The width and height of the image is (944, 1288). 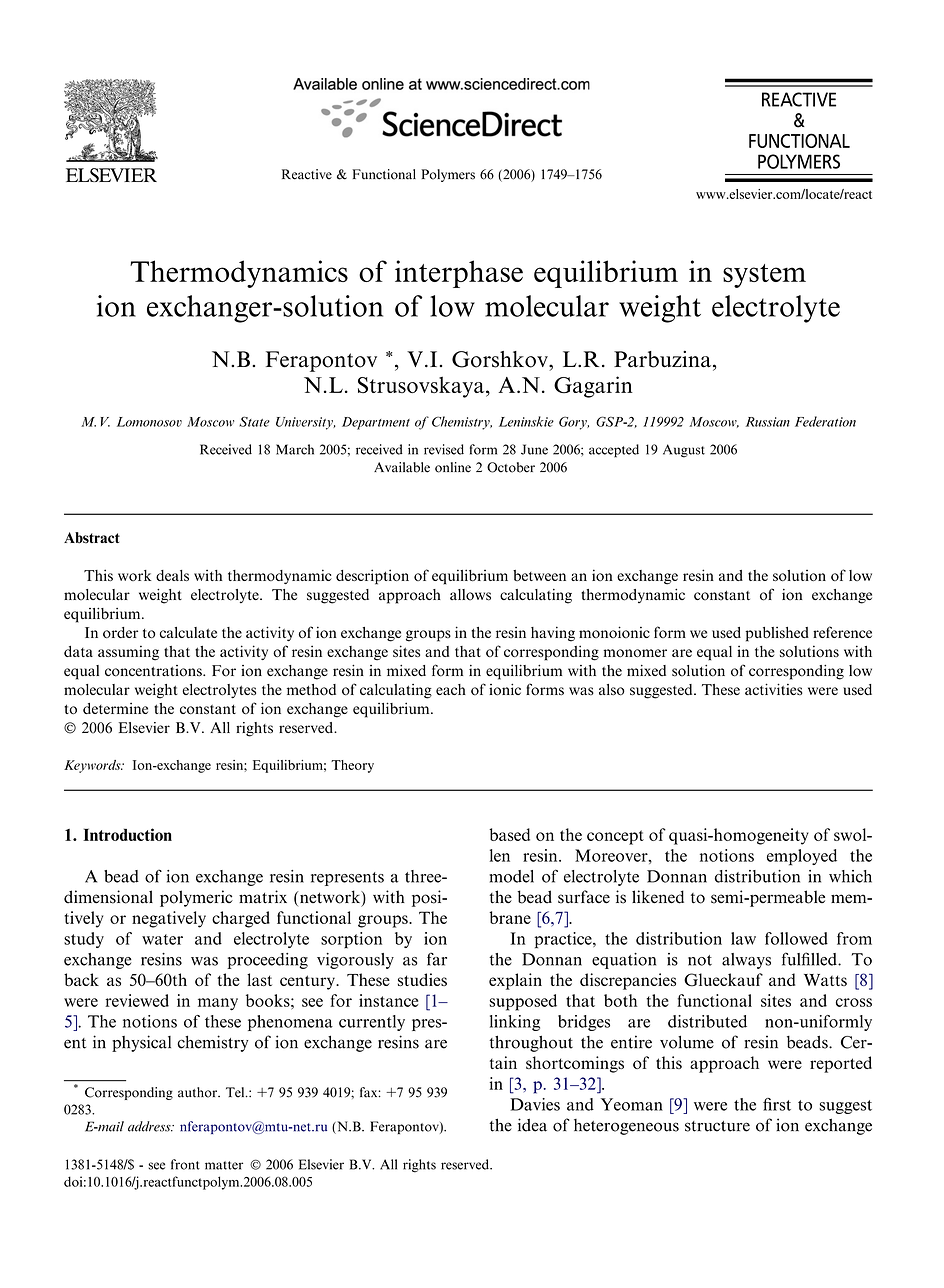 What do you see at coordinates (149, 422) in the image?
I see `Lomonosov` at bounding box center [149, 422].
